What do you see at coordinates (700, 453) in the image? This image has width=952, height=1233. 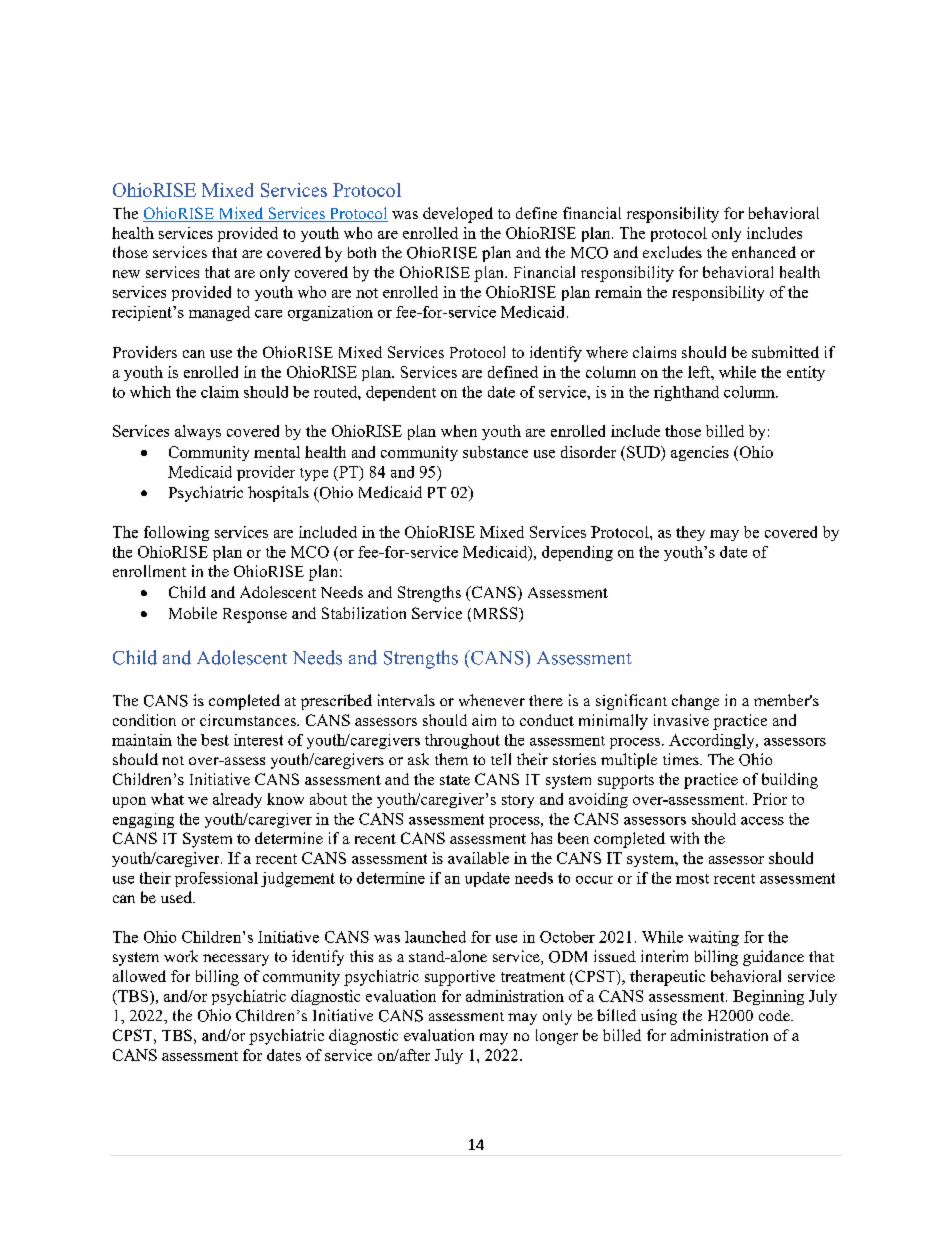 I see `agencies` at bounding box center [700, 453].
